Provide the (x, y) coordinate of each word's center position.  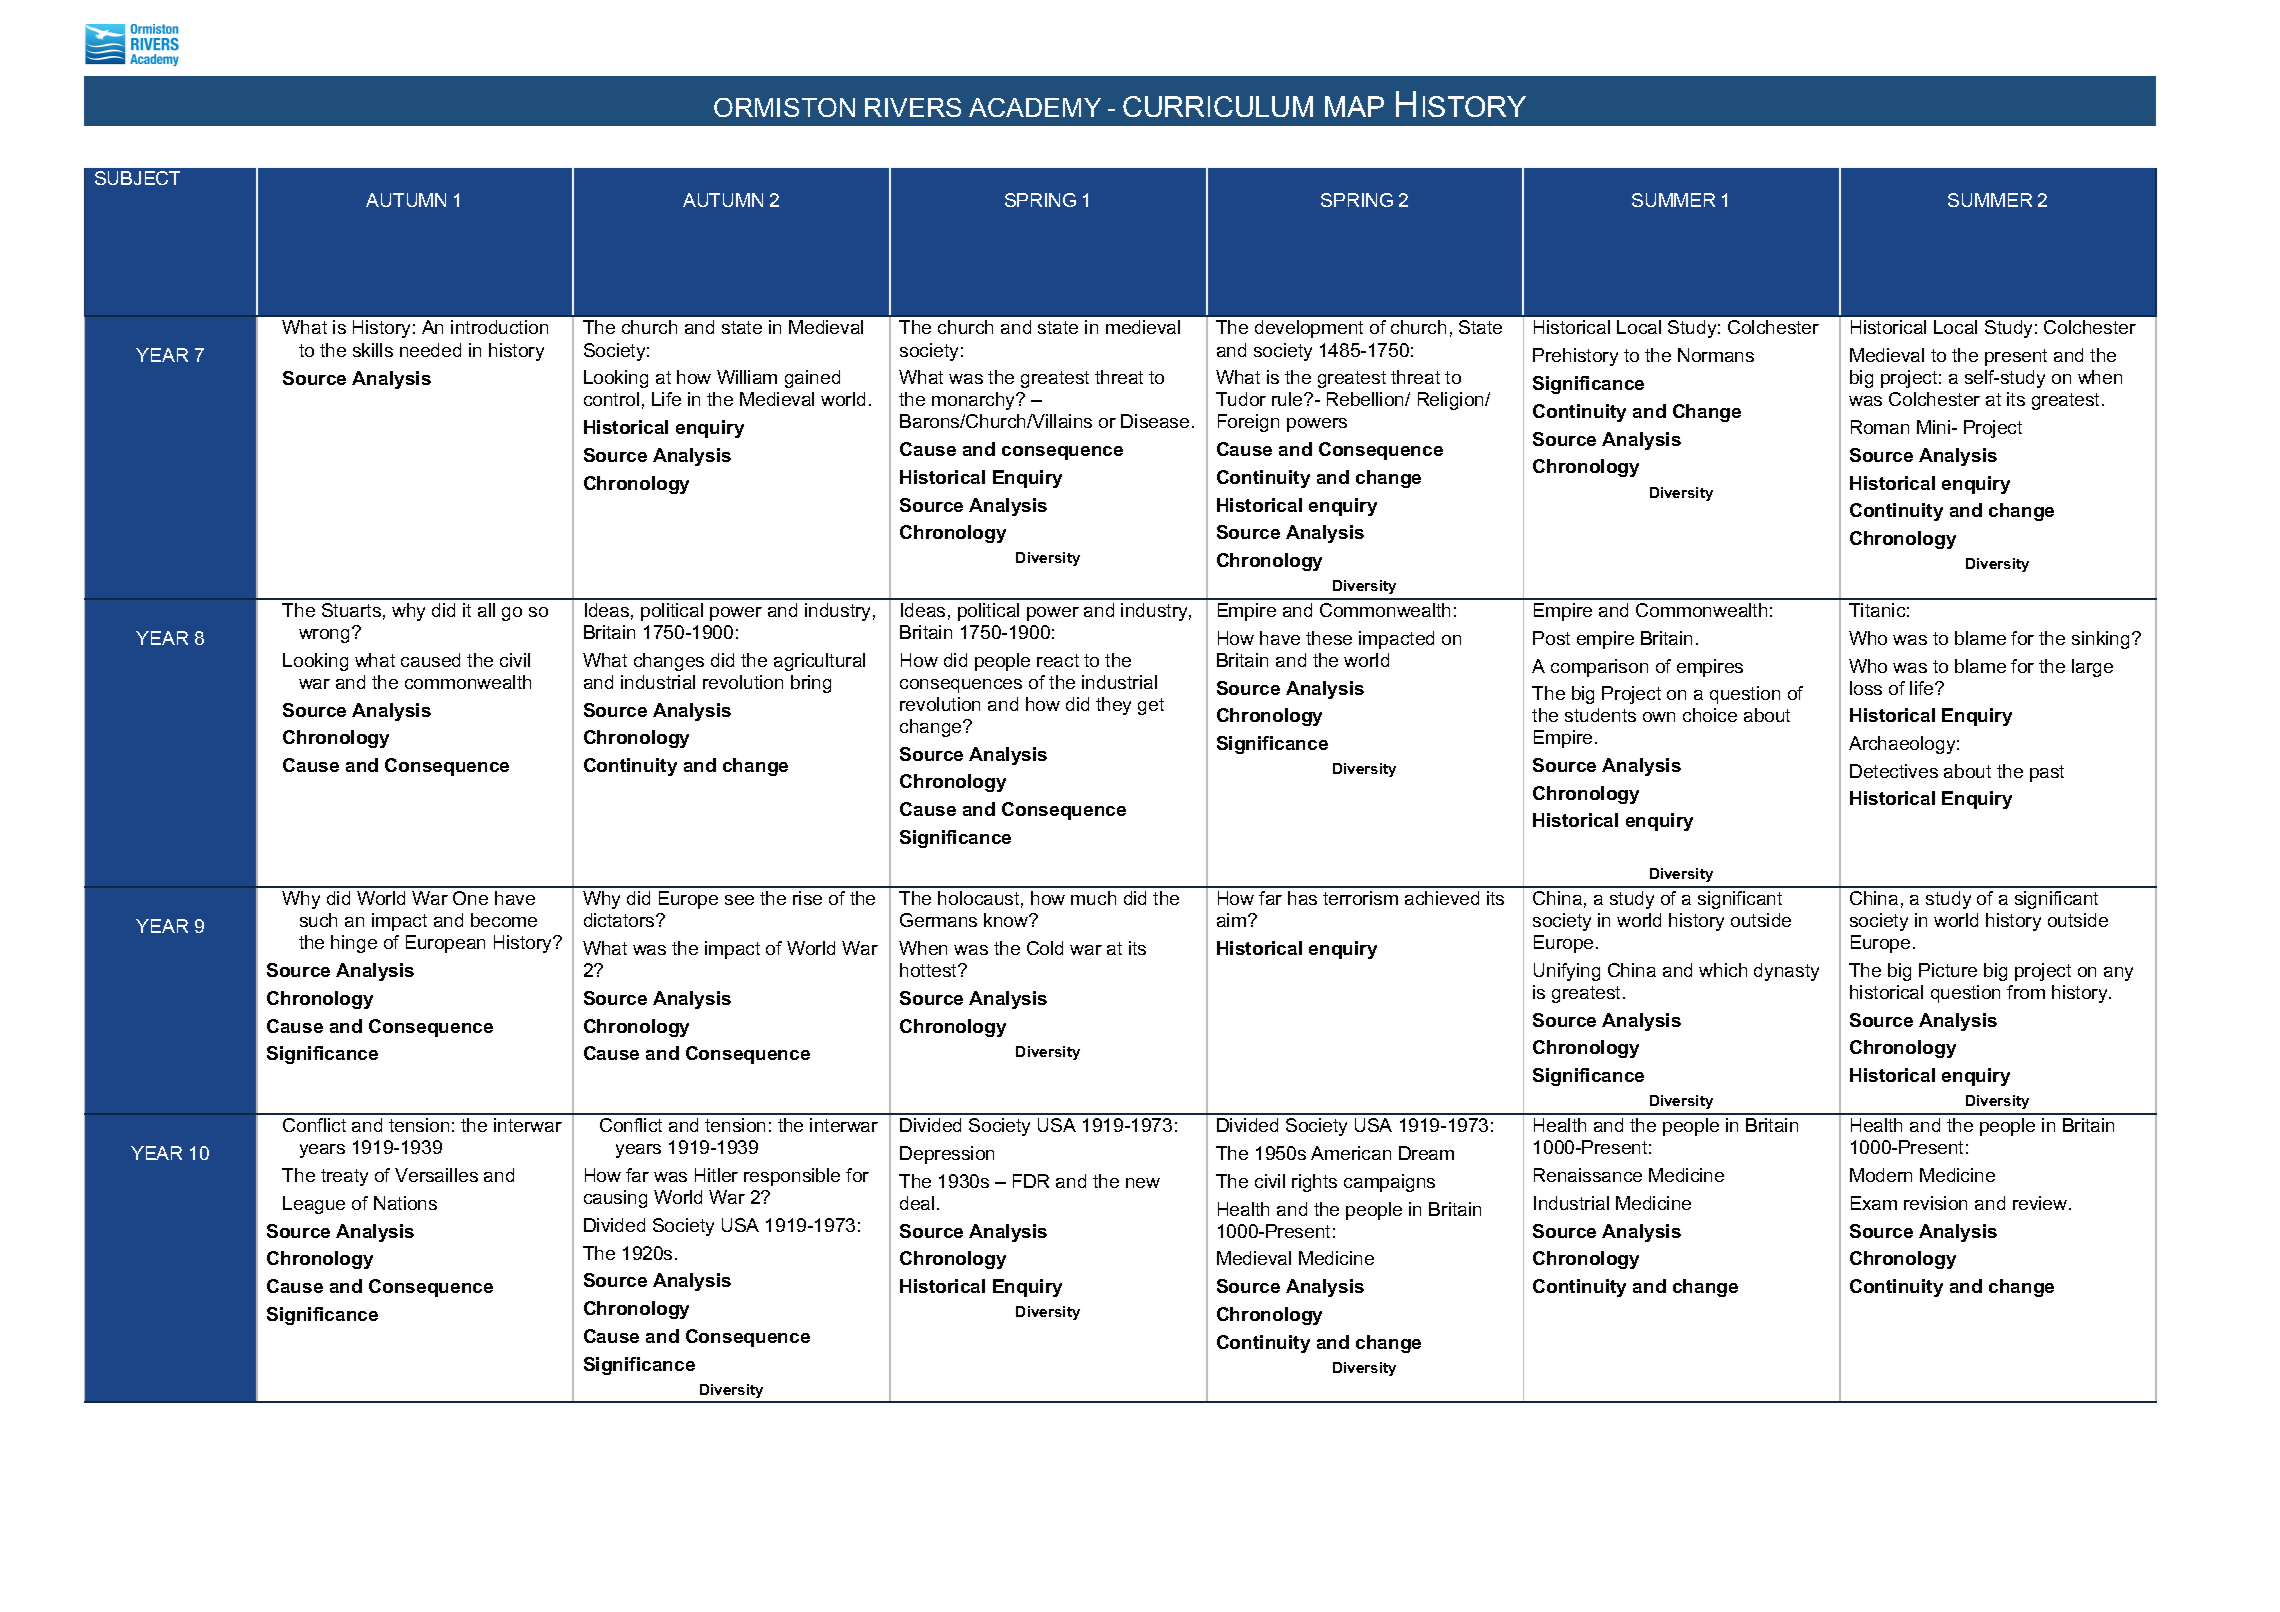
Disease (1155, 421)
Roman (1880, 427)
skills (373, 350)
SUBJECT (137, 178)
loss (1866, 688)
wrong (324, 636)
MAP (1354, 106)
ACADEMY (1035, 107)
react (1058, 660)
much (1093, 898)
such (318, 920)
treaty (344, 1177)
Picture (1948, 970)
